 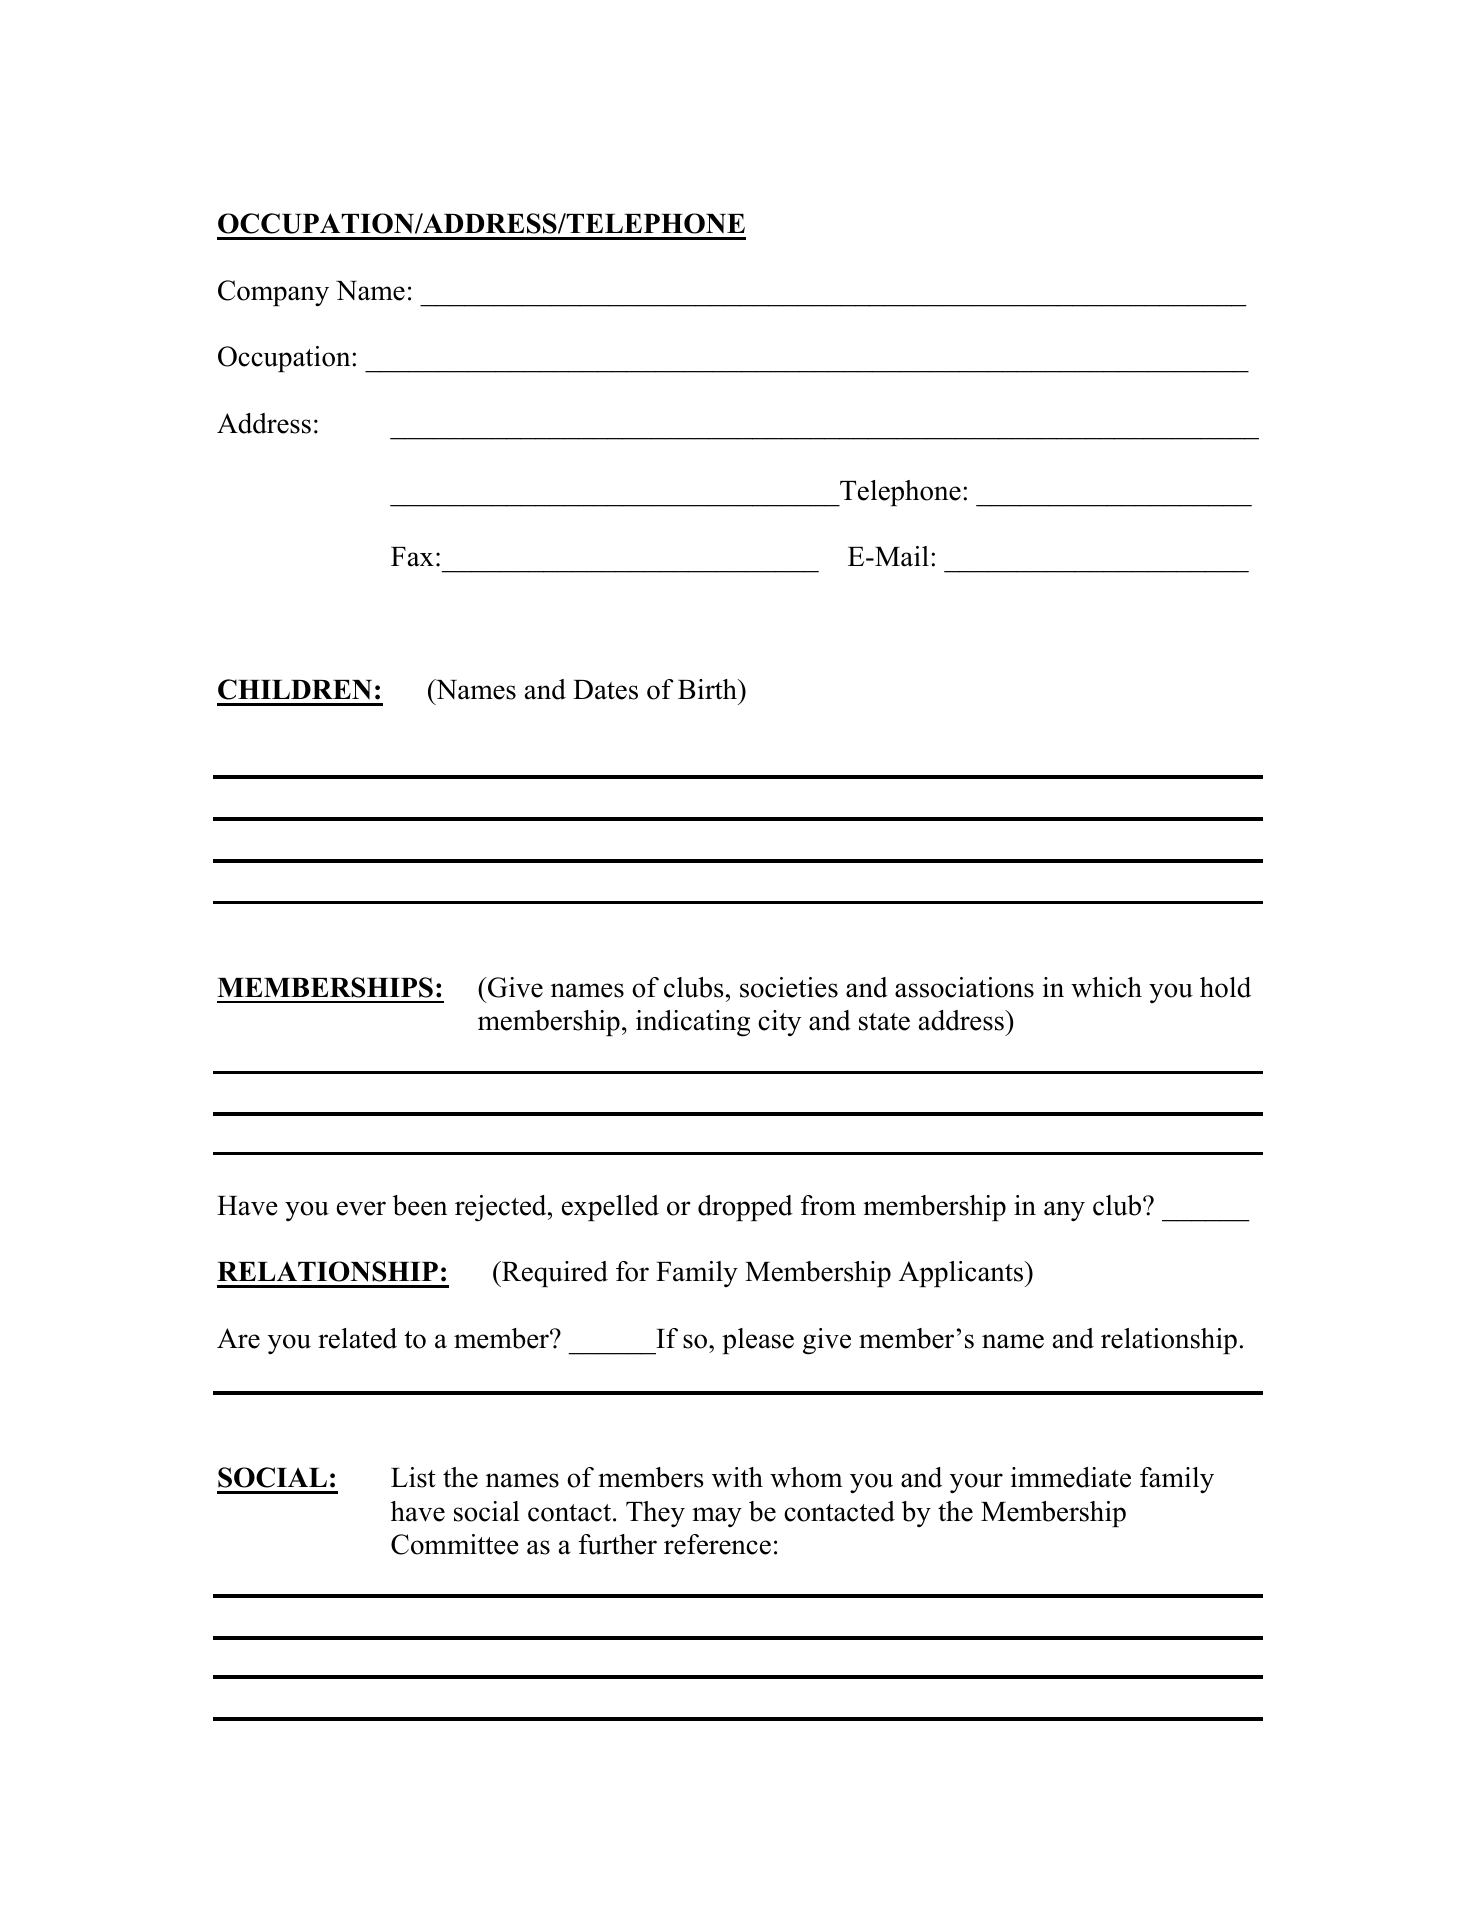 What do you see at coordinates (962, 1274) in the screenshot?
I see `Applicants` at bounding box center [962, 1274].
